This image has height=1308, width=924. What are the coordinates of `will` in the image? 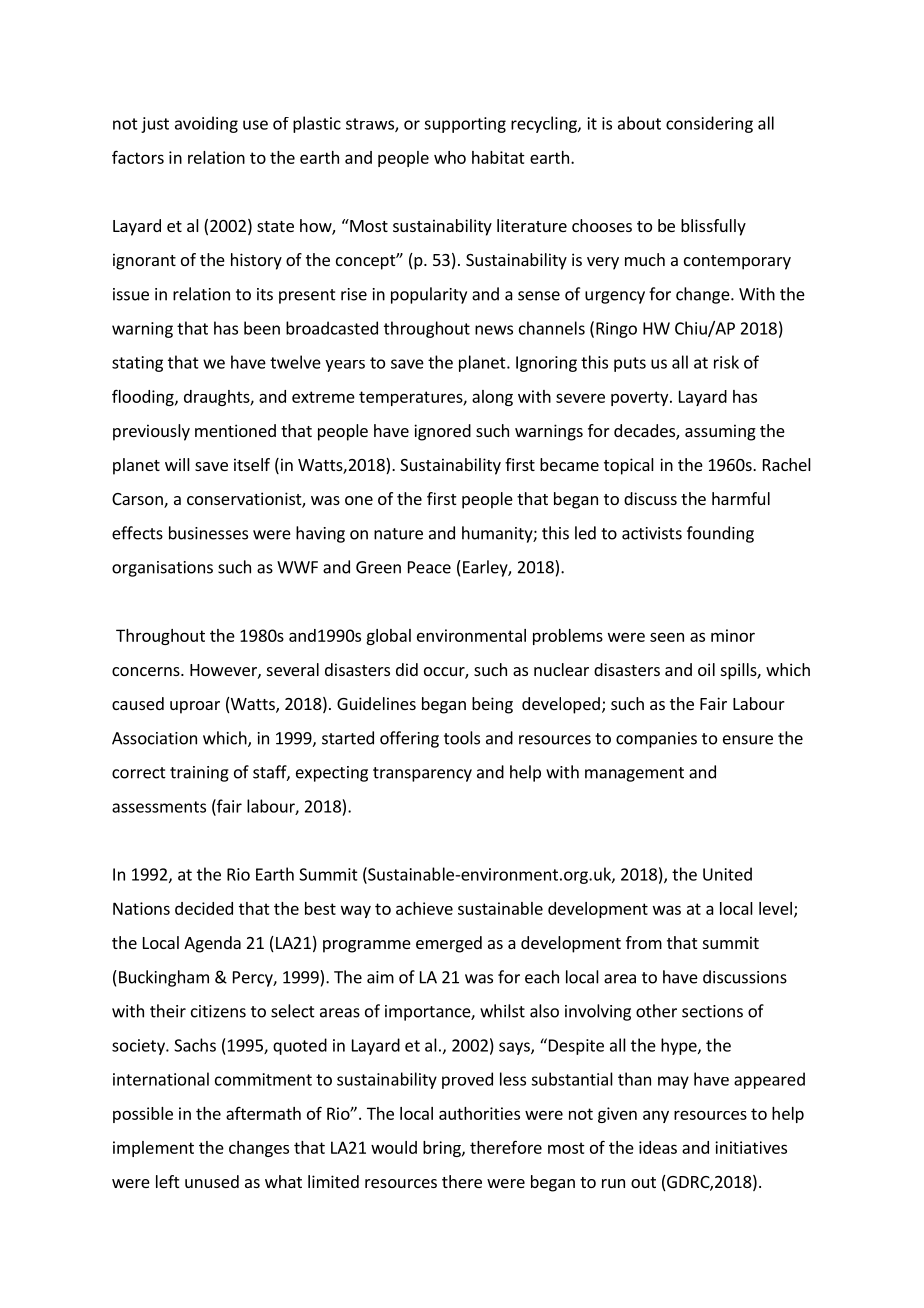 It's located at (177, 464).
